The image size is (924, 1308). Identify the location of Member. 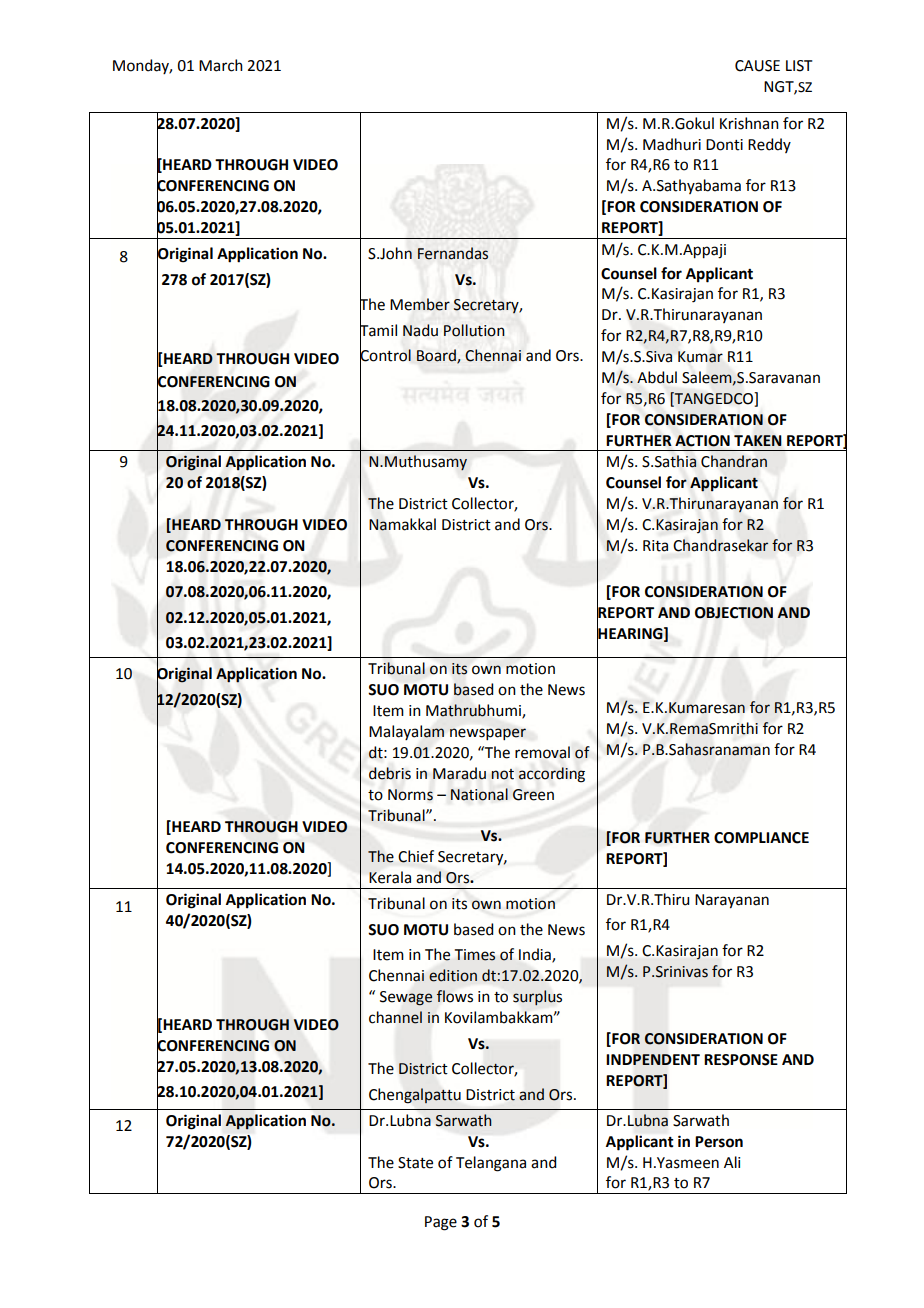
(420, 304).
